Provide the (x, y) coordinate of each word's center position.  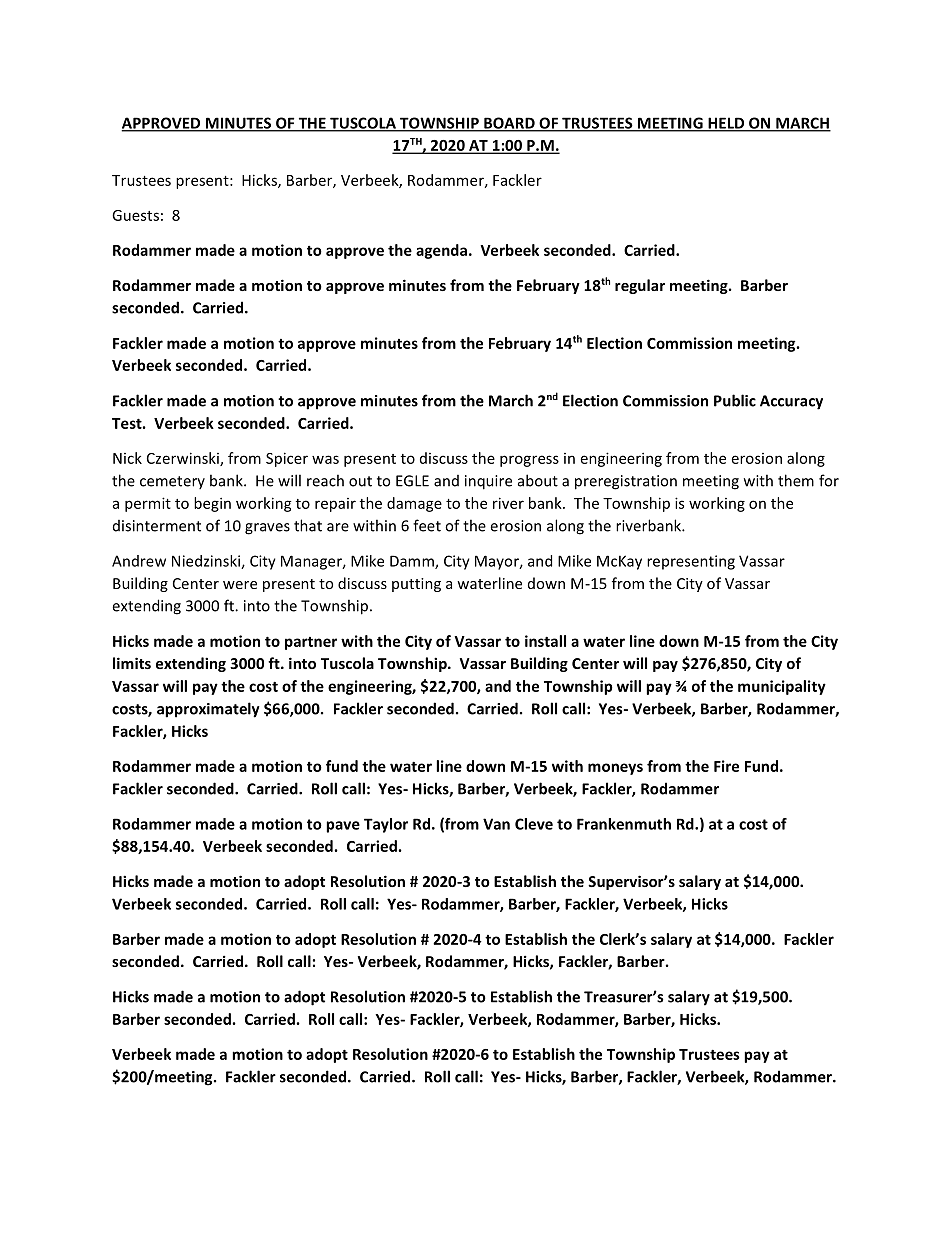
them (796, 480)
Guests (135, 215)
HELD (726, 124)
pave (343, 827)
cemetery (172, 482)
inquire (488, 482)
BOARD (509, 124)
